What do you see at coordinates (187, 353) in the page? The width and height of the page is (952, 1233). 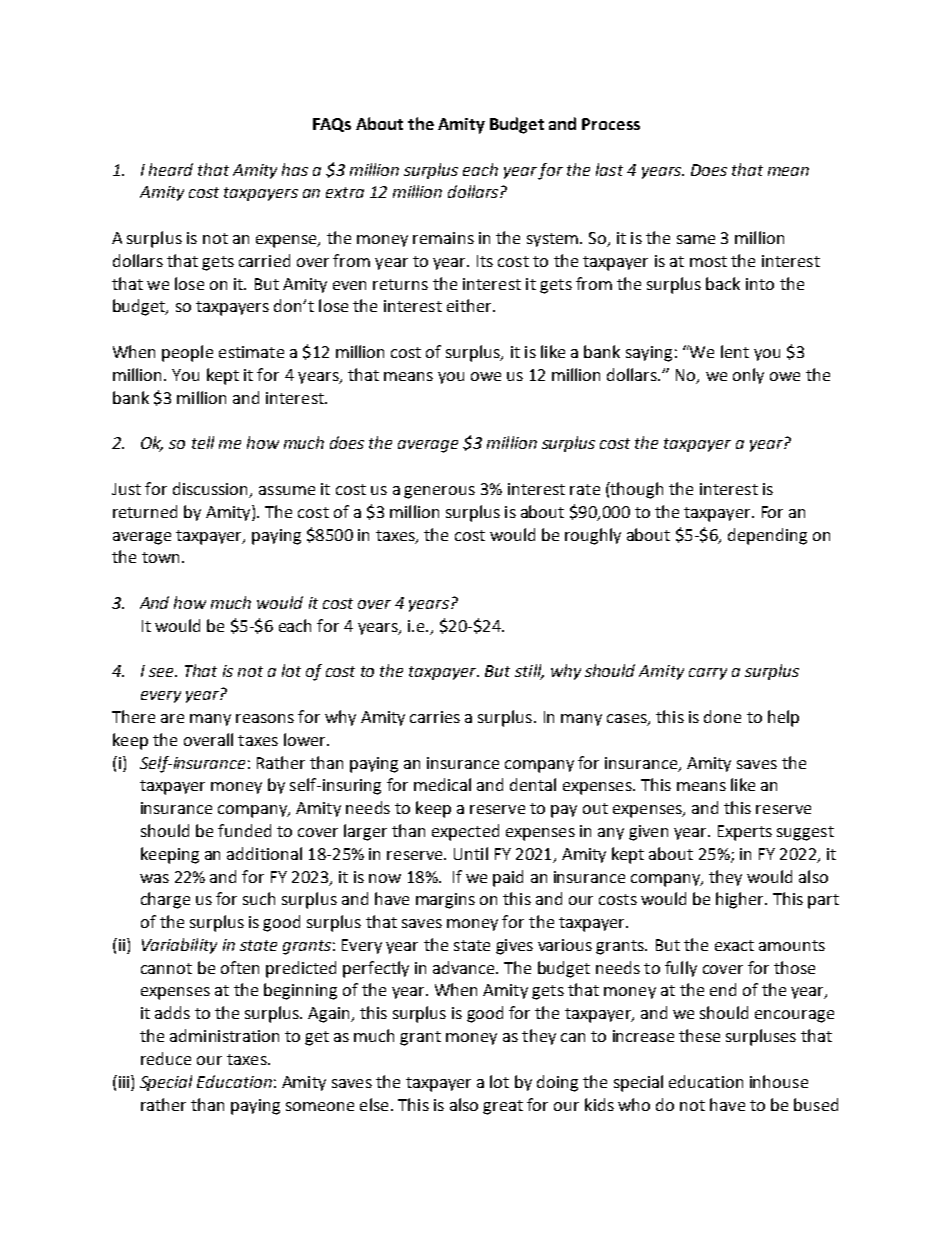 I see `people` at bounding box center [187, 353].
